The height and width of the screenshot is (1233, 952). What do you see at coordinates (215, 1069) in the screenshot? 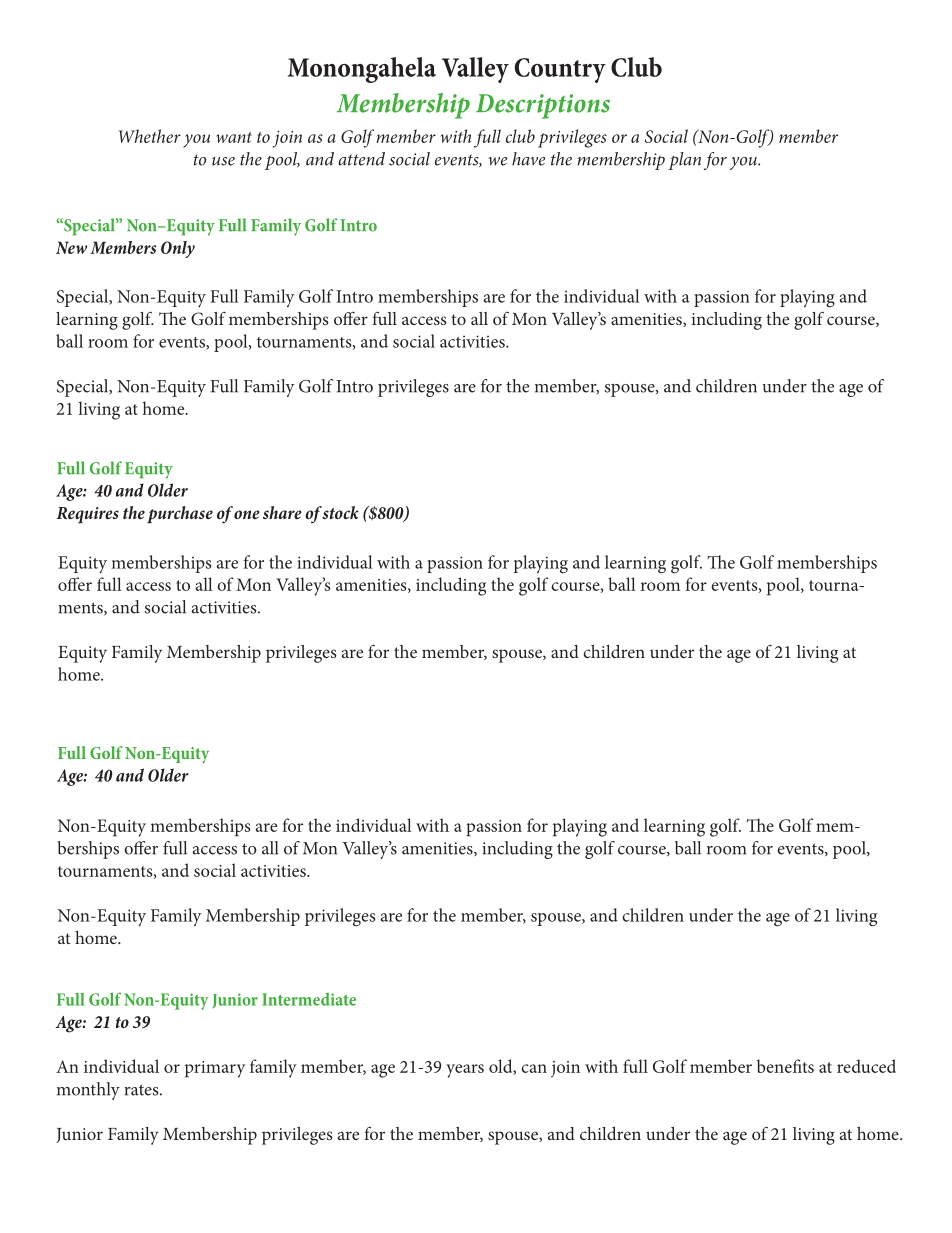
I see `primary` at bounding box center [215, 1069].
